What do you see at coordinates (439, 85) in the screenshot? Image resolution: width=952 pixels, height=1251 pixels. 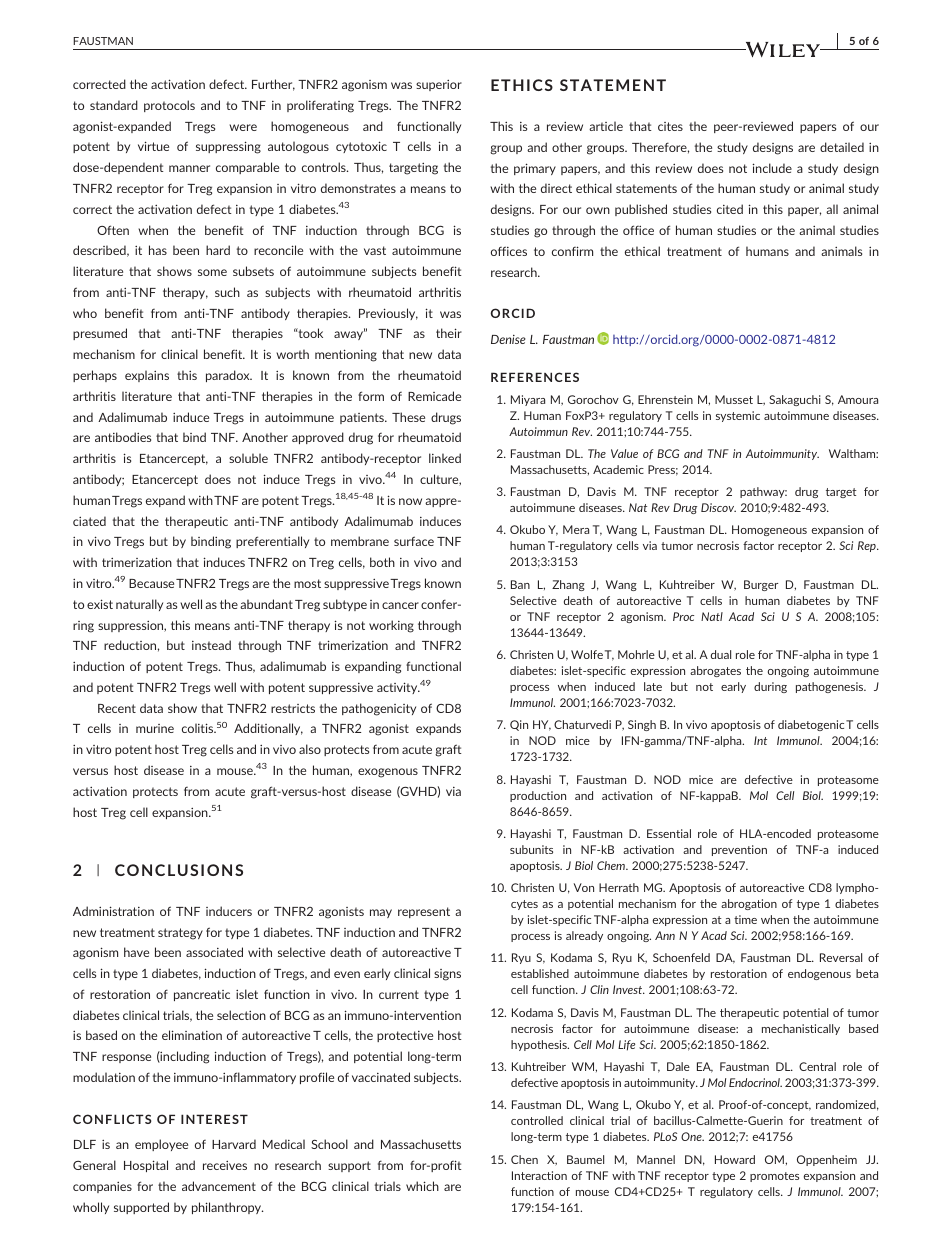 I see `superior` at bounding box center [439, 85].
